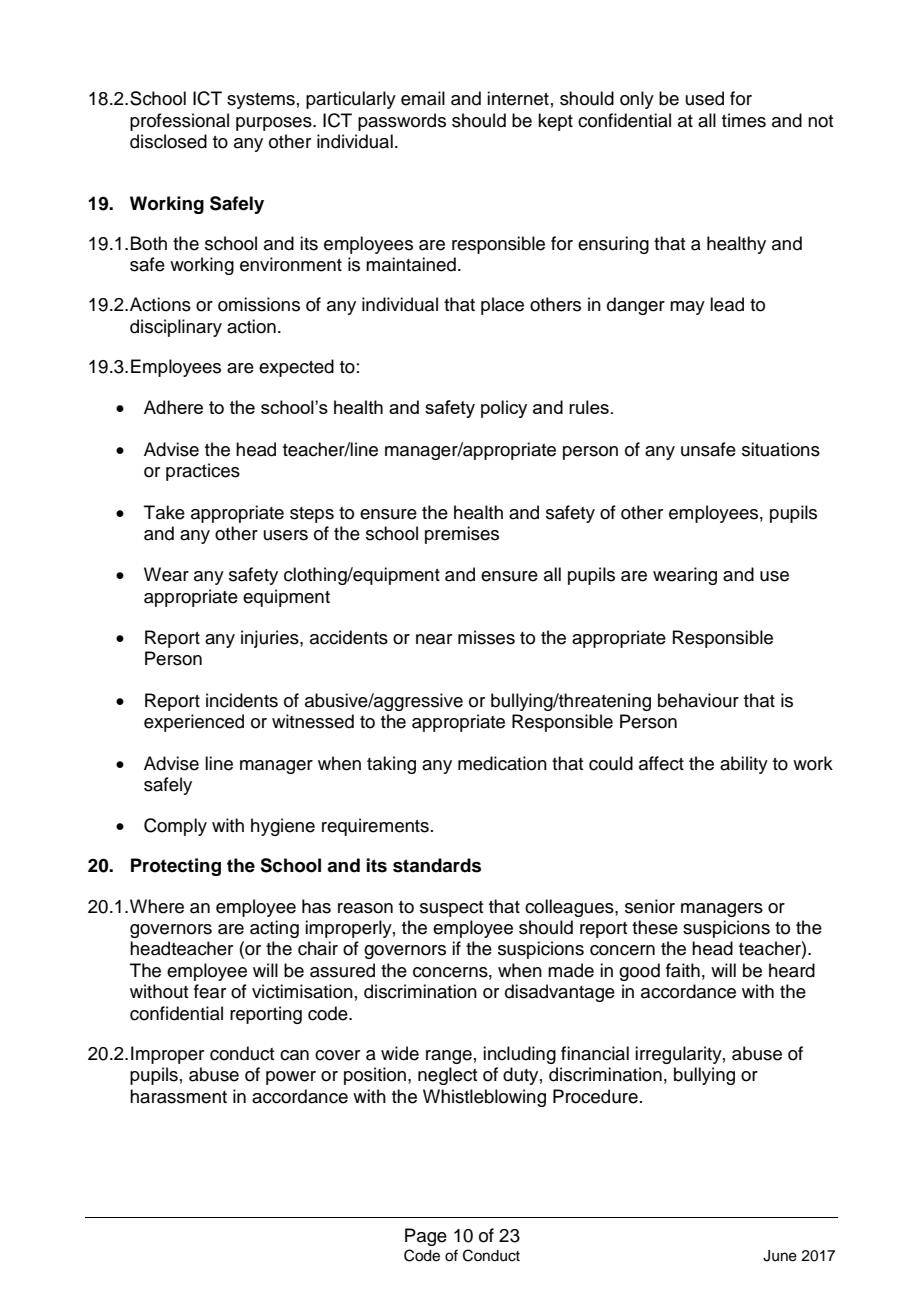  What do you see at coordinates (504, 409) in the screenshot?
I see `policy` at bounding box center [504, 409].
